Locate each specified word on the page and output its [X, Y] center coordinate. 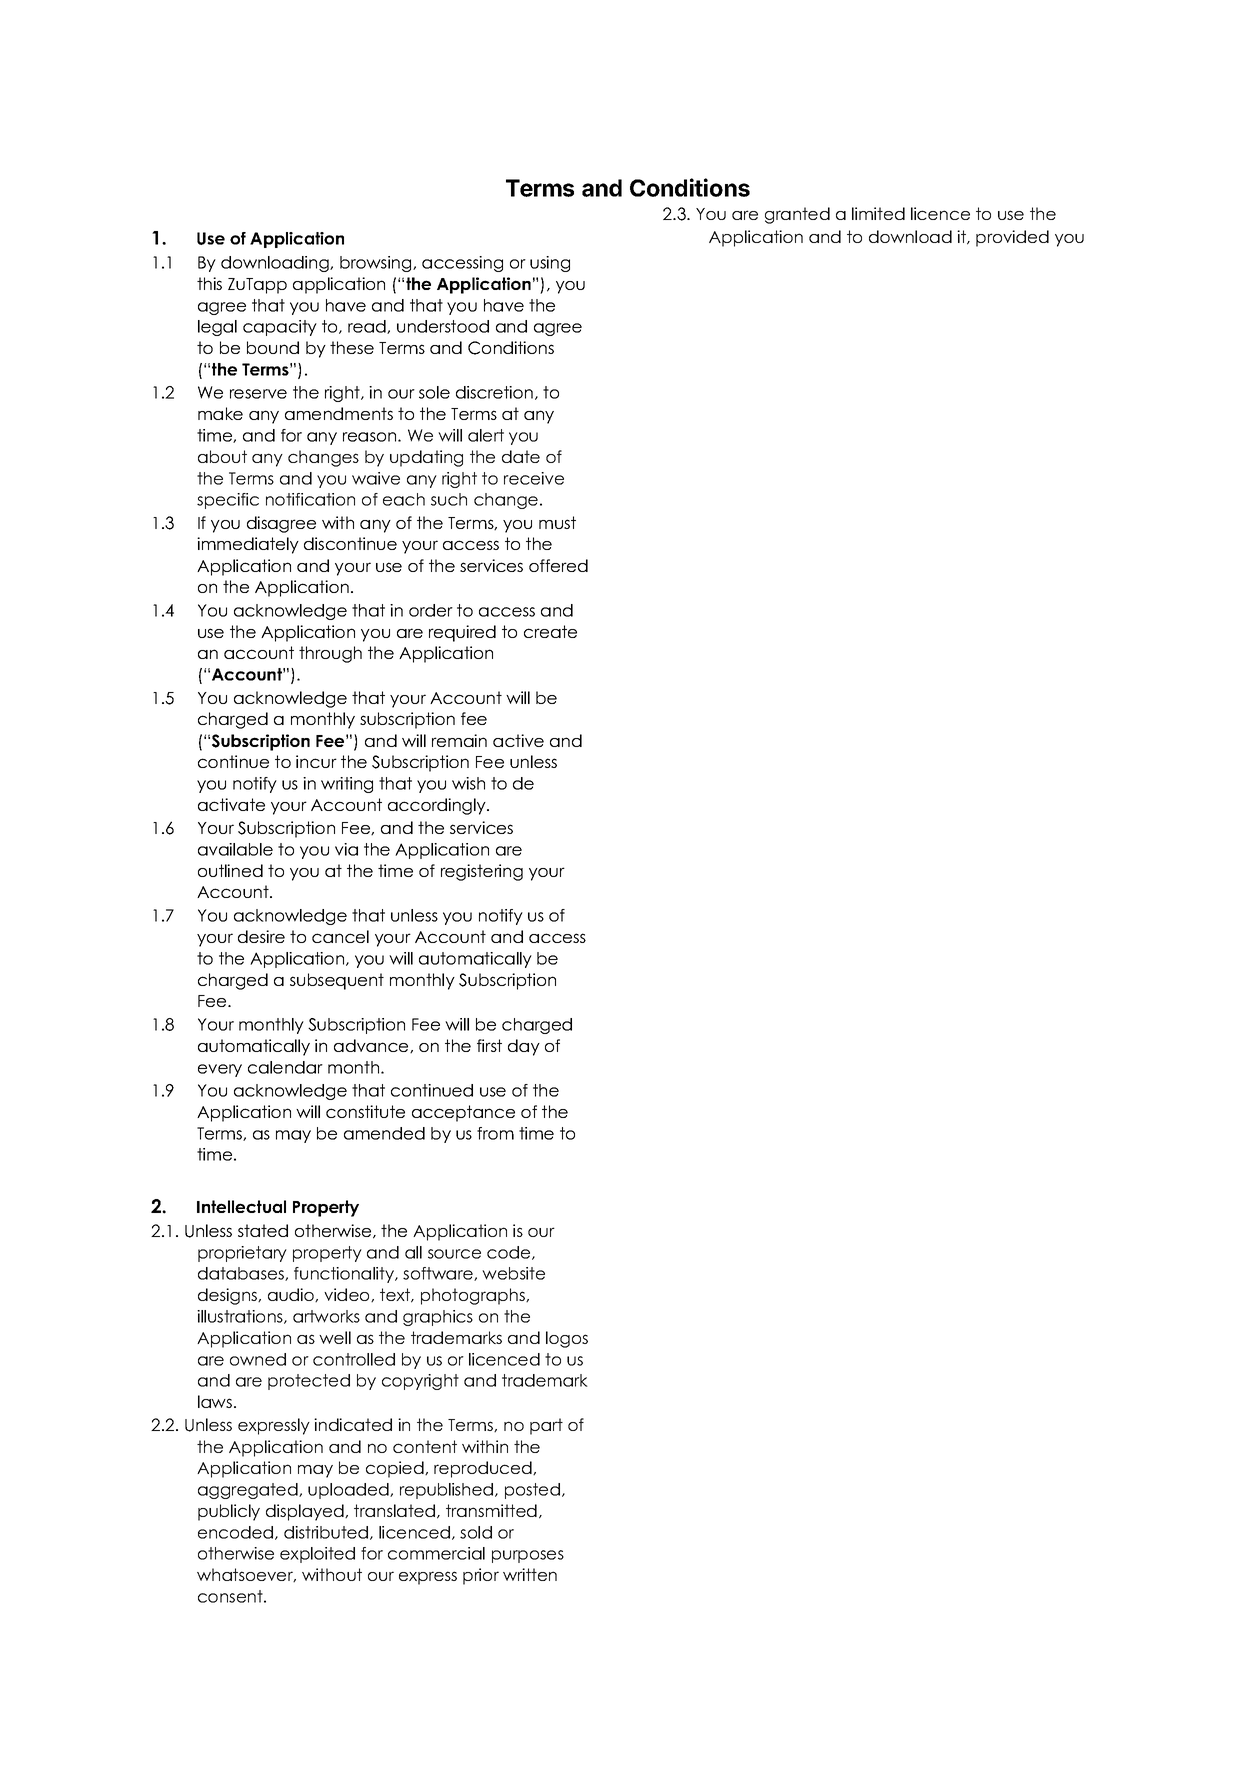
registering [482, 872]
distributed [327, 1533]
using [550, 264]
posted [532, 1491]
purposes [528, 1556]
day [524, 1047]
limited [878, 213]
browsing [377, 264]
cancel [340, 936]
